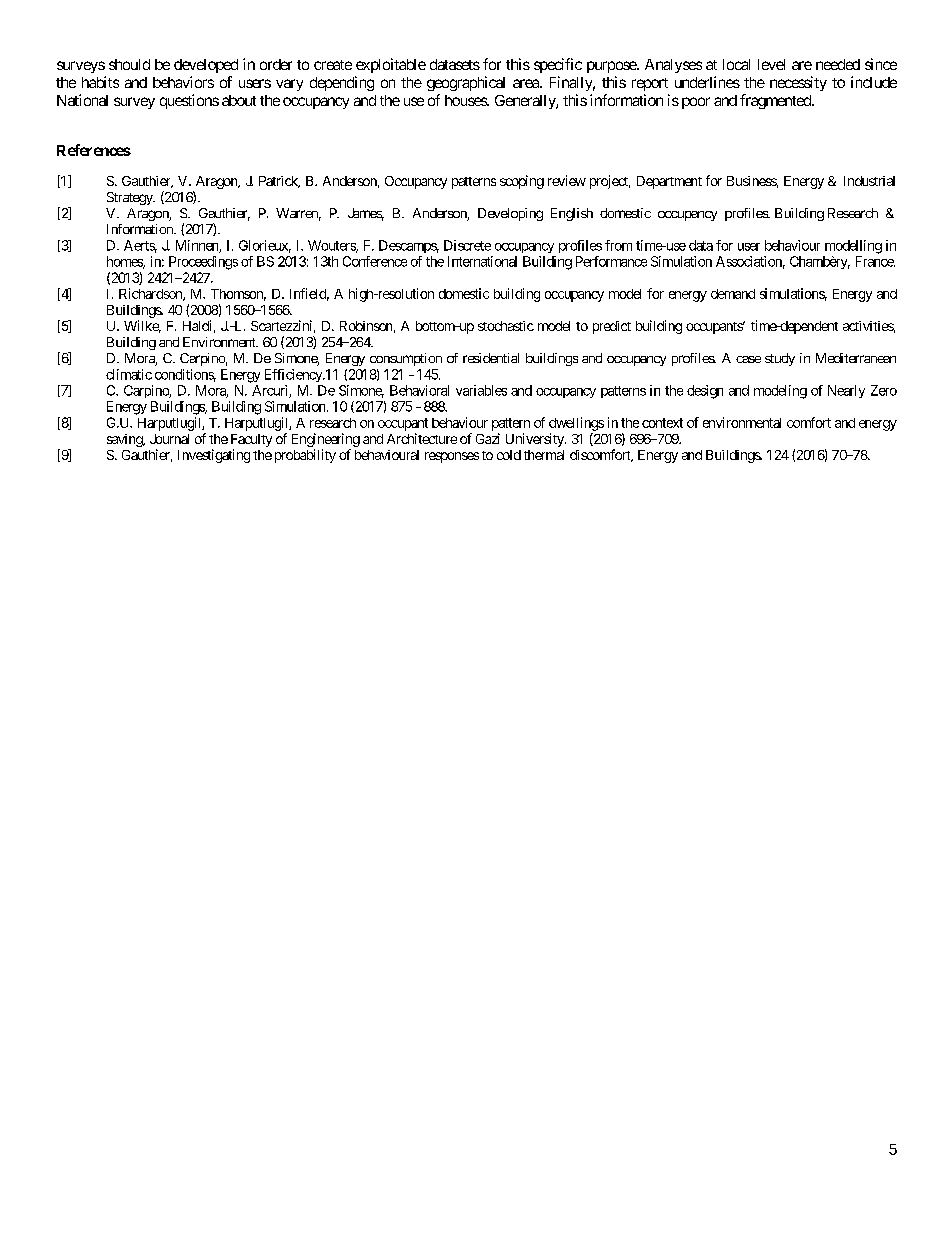  What do you see at coordinates (798, 83) in the page?
I see `necessity` at bounding box center [798, 83].
